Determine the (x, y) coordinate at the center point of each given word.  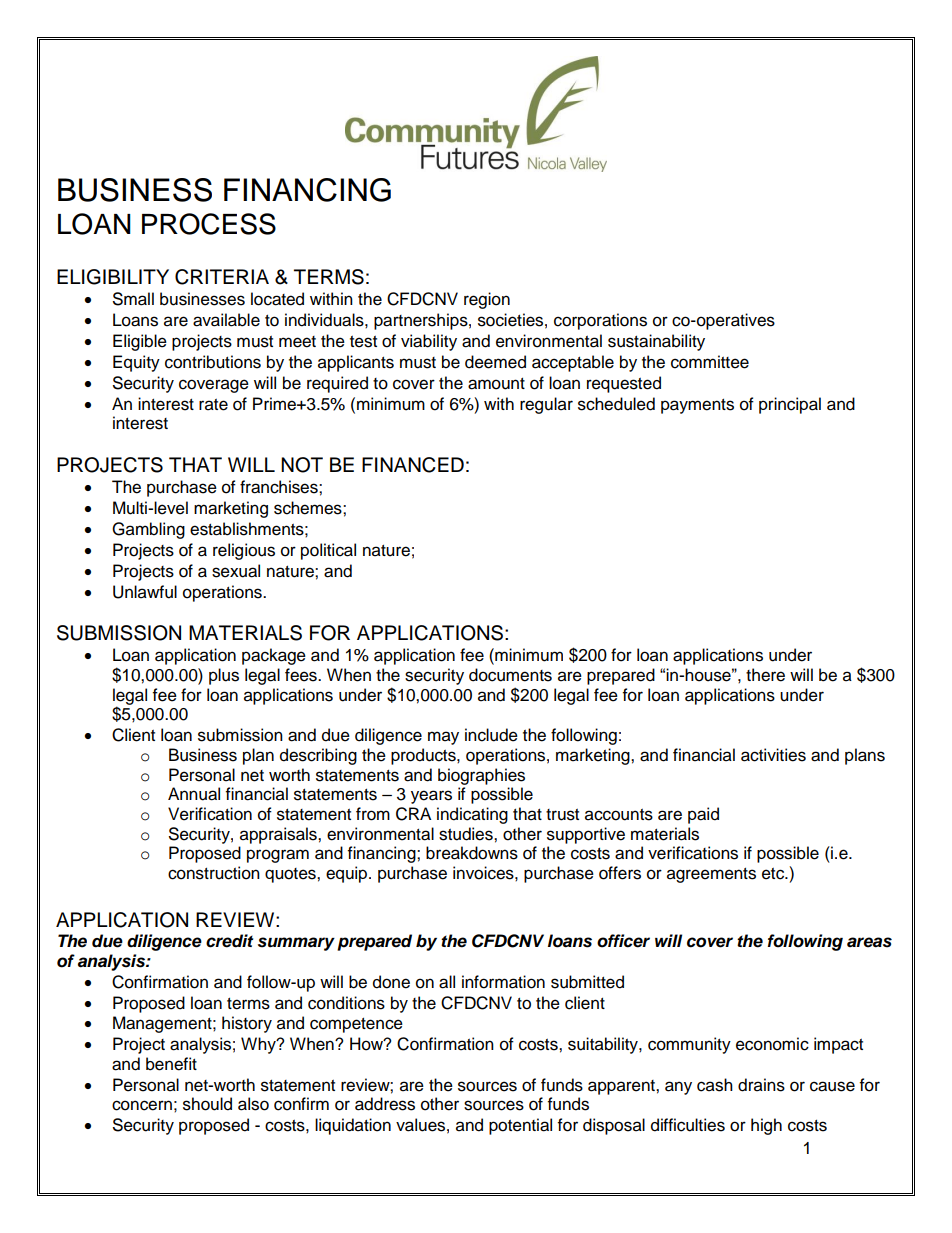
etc (774, 874)
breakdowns (472, 853)
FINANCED (413, 465)
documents (510, 675)
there (765, 675)
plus (224, 676)
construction (214, 873)
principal (790, 405)
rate (213, 405)
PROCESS (209, 224)
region (487, 300)
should (207, 1104)
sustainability (656, 342)
